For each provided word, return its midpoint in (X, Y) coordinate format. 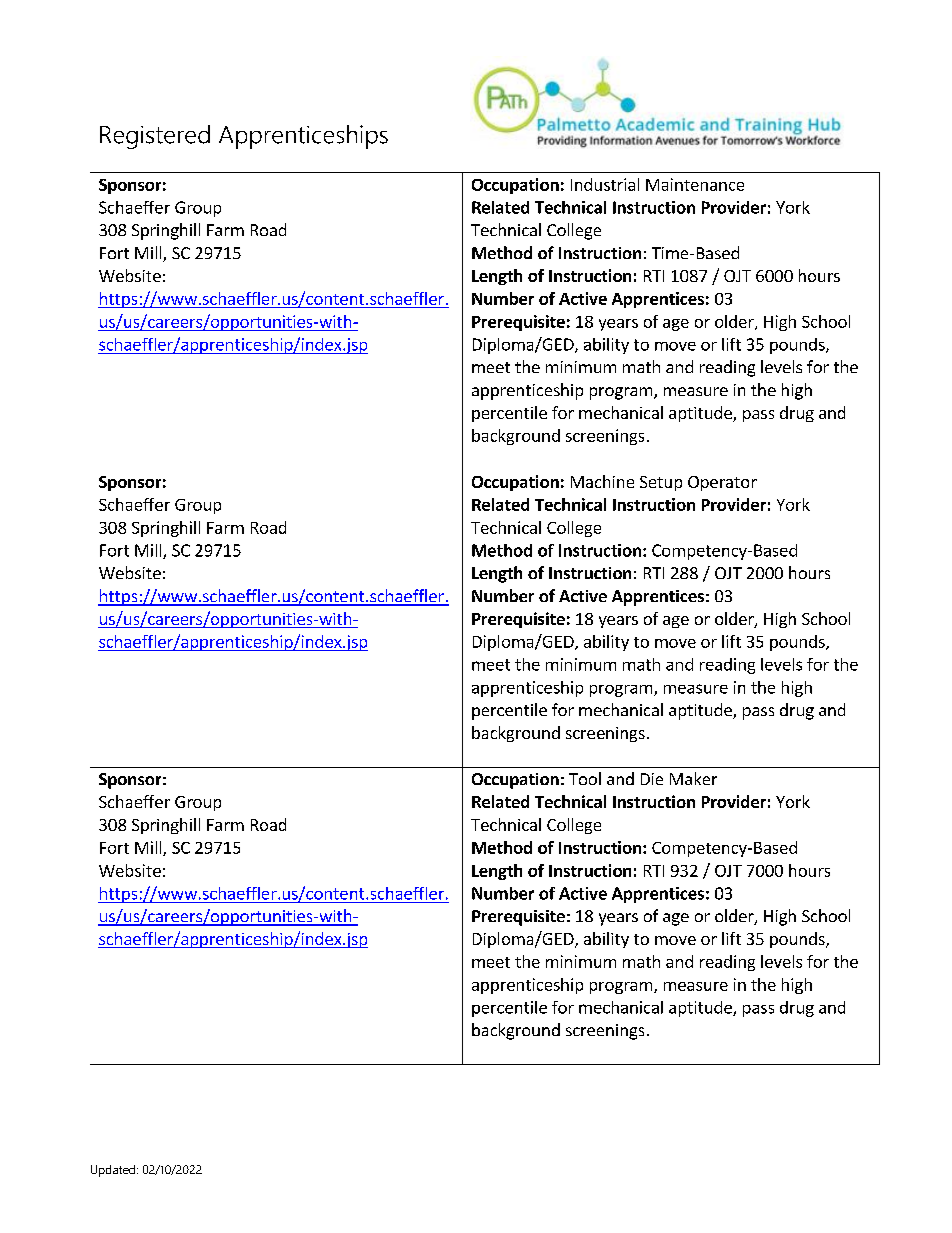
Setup (661, 483)
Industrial (605, 184)
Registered (155, 137)
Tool (585, 778)
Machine (602, 481)
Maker (693, 778)
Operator (722, 483)
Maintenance (695, 184)
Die (652, 779)
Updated (113, 1171)
